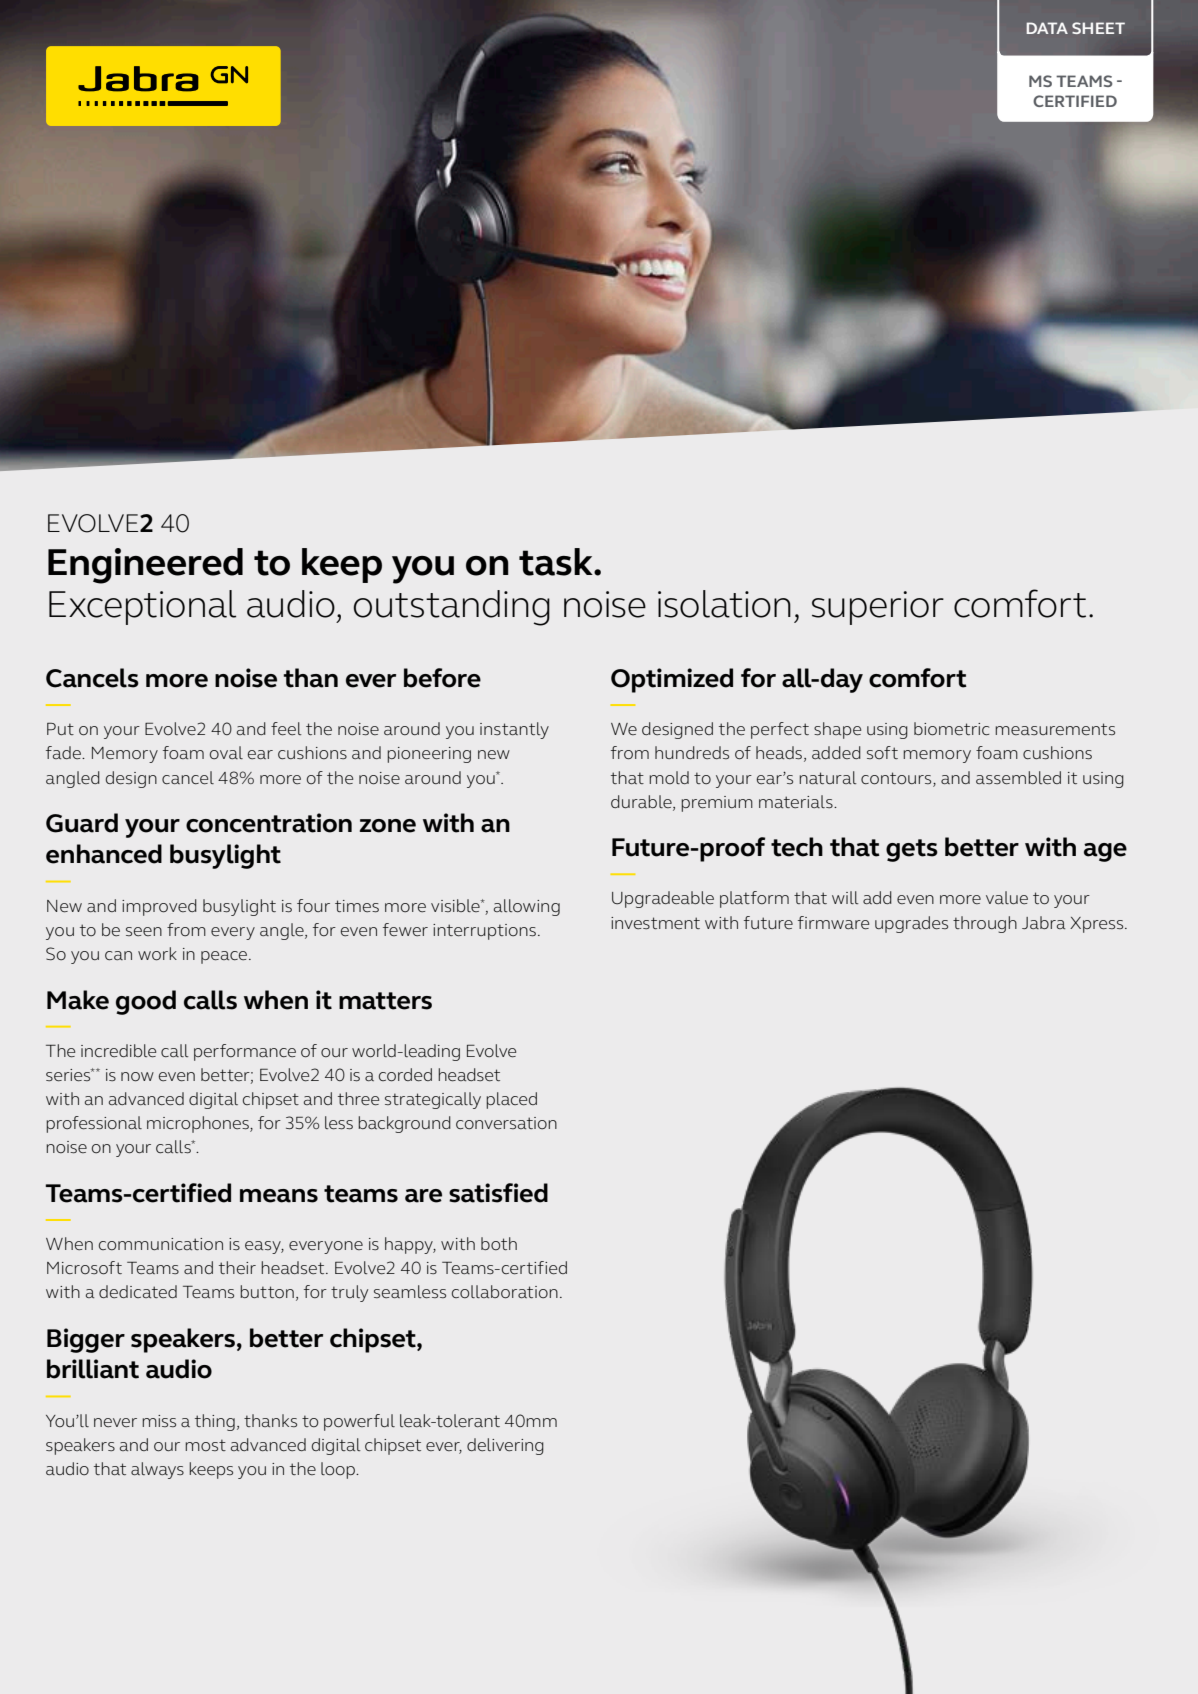  Describe the element at coordinates (505, 1446) in the screenshot. I see `delivering` at that location.
